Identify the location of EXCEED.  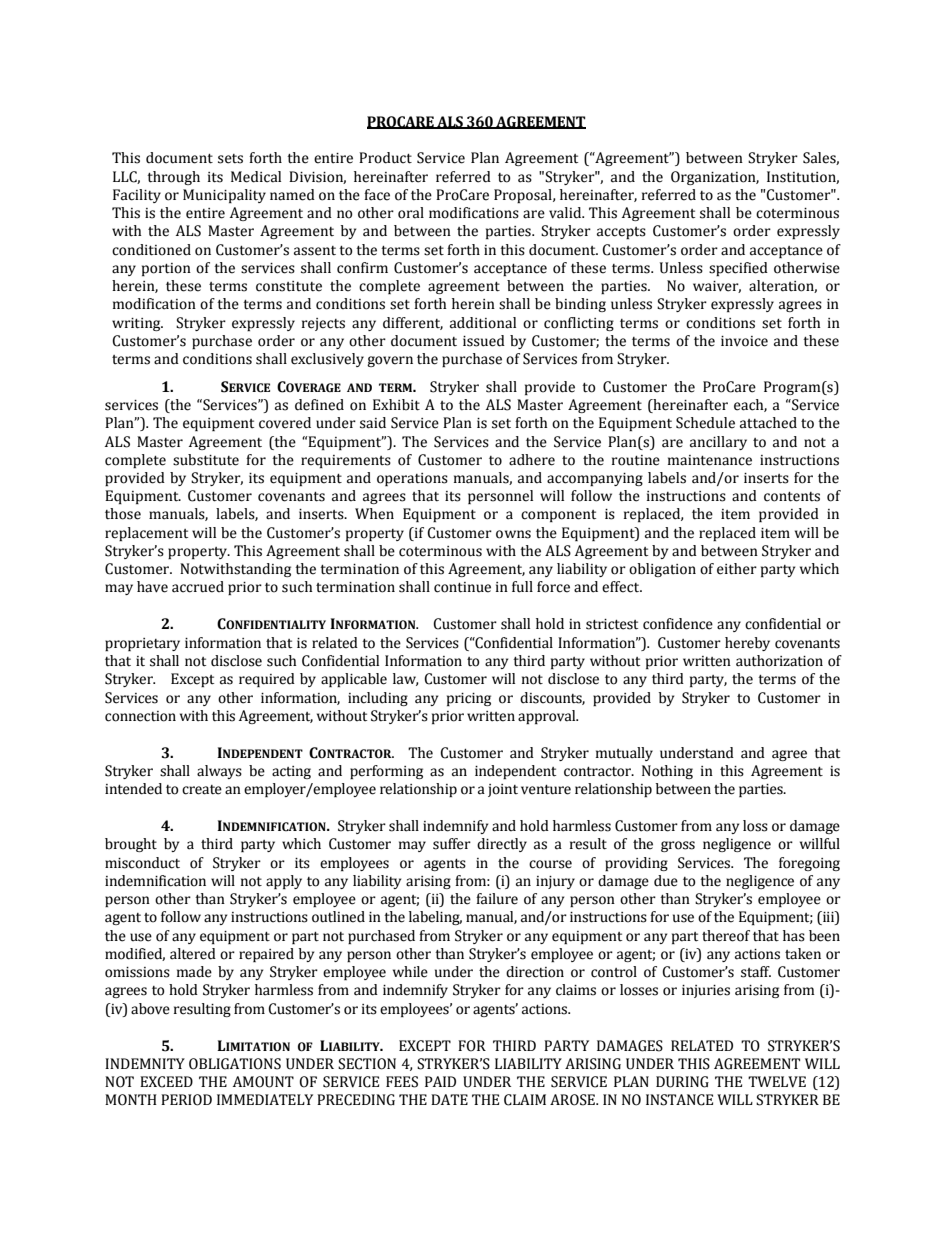
(166, 1082).
